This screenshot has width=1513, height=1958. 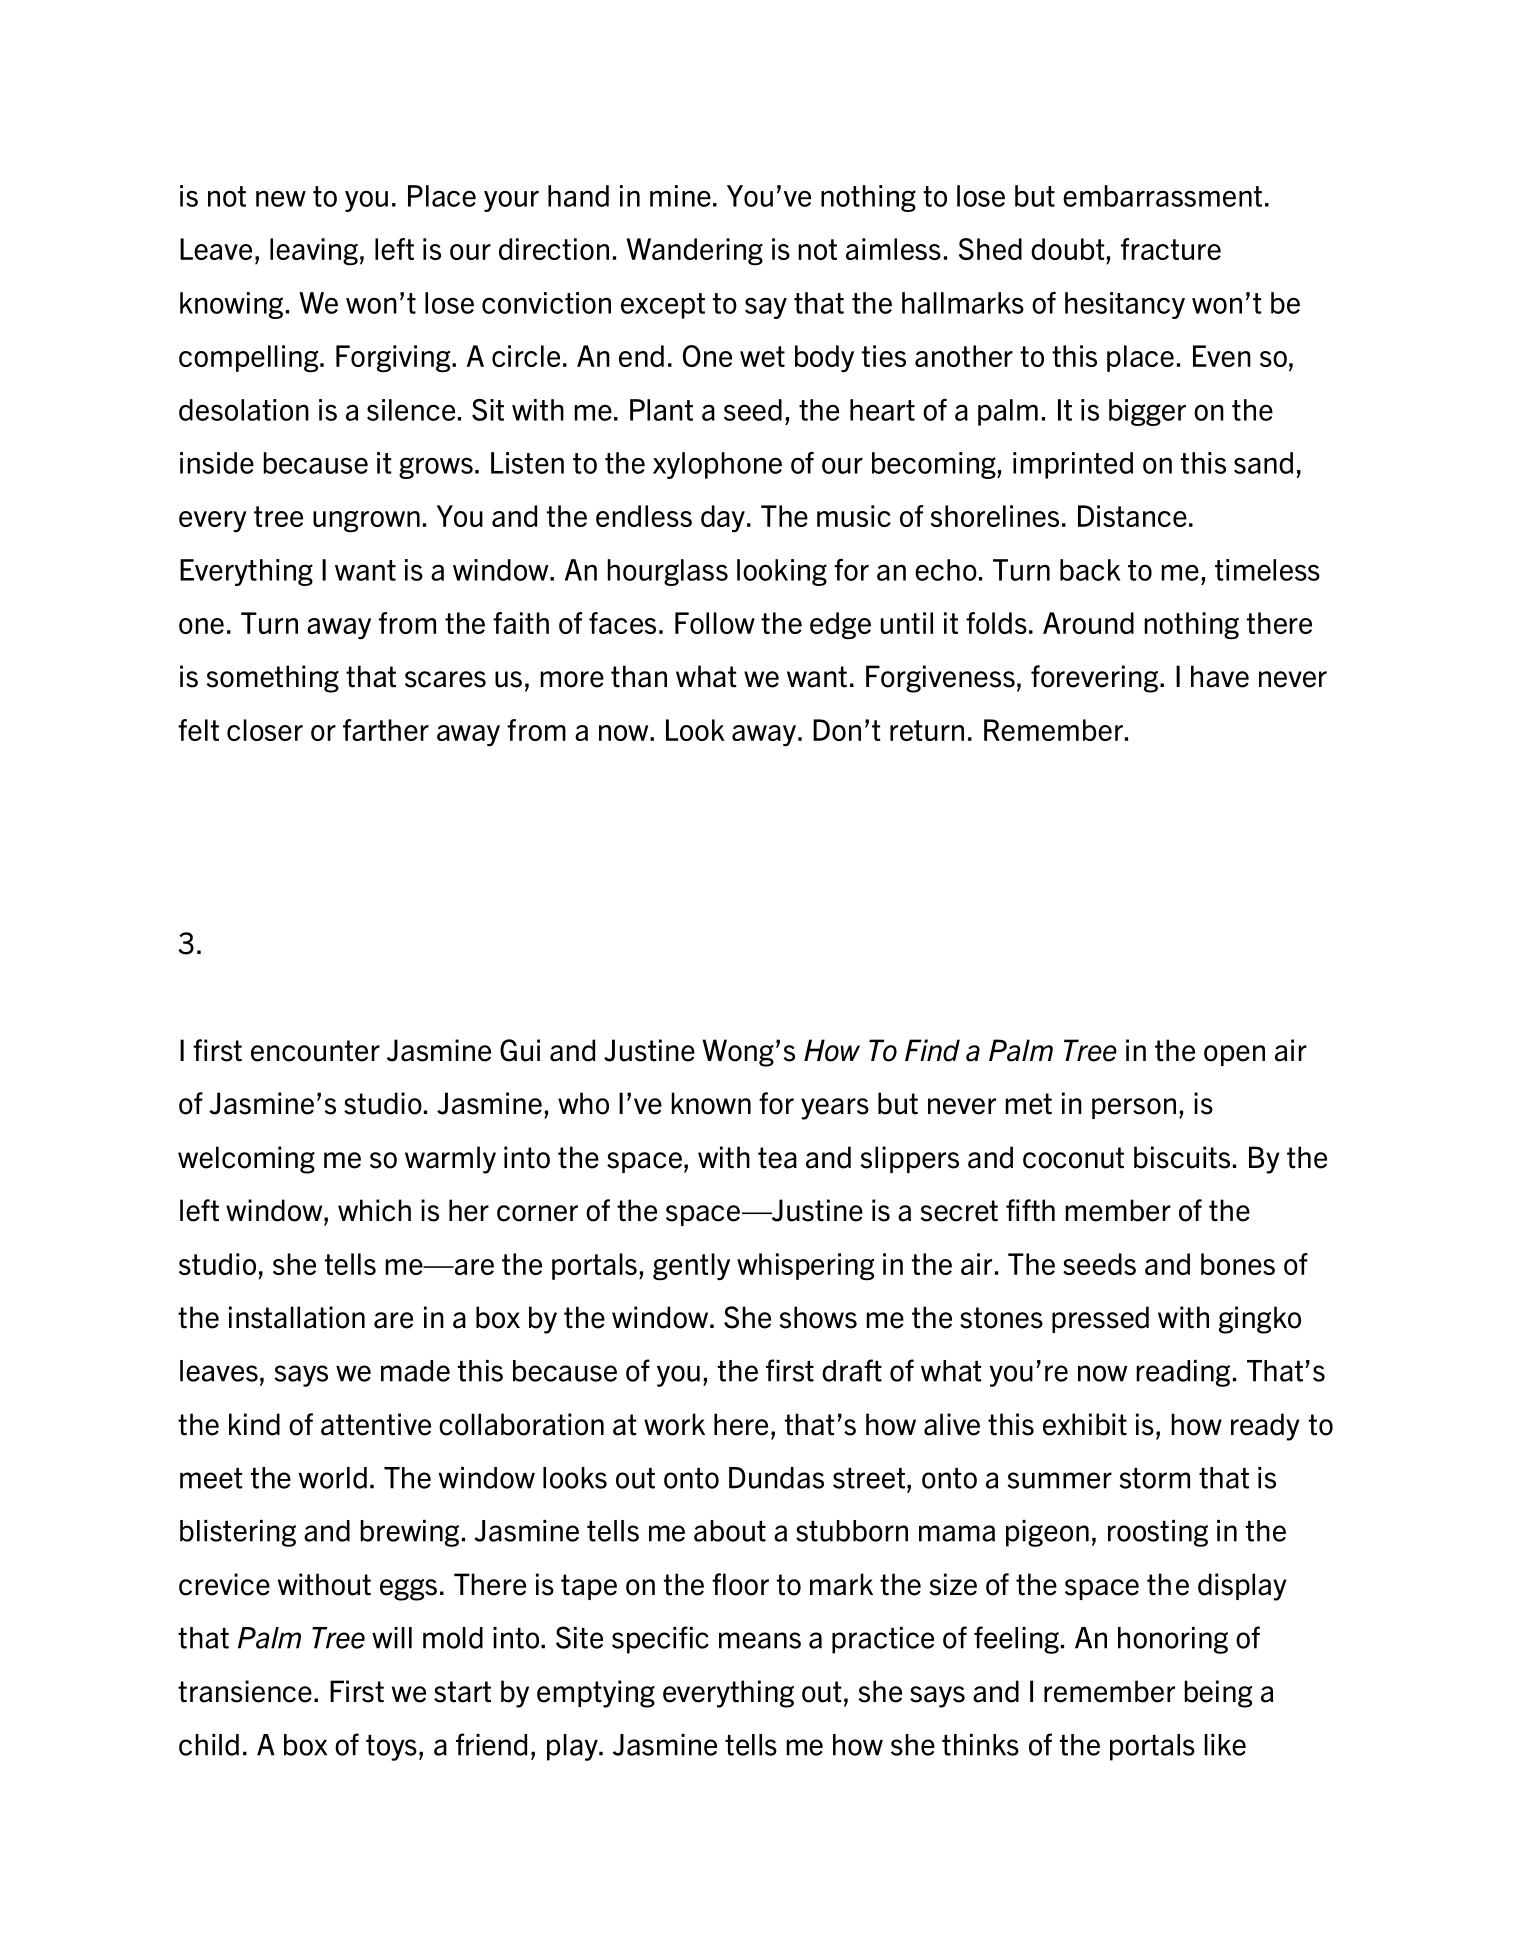 I want to click on Around, so click(x=1088, y=623).
